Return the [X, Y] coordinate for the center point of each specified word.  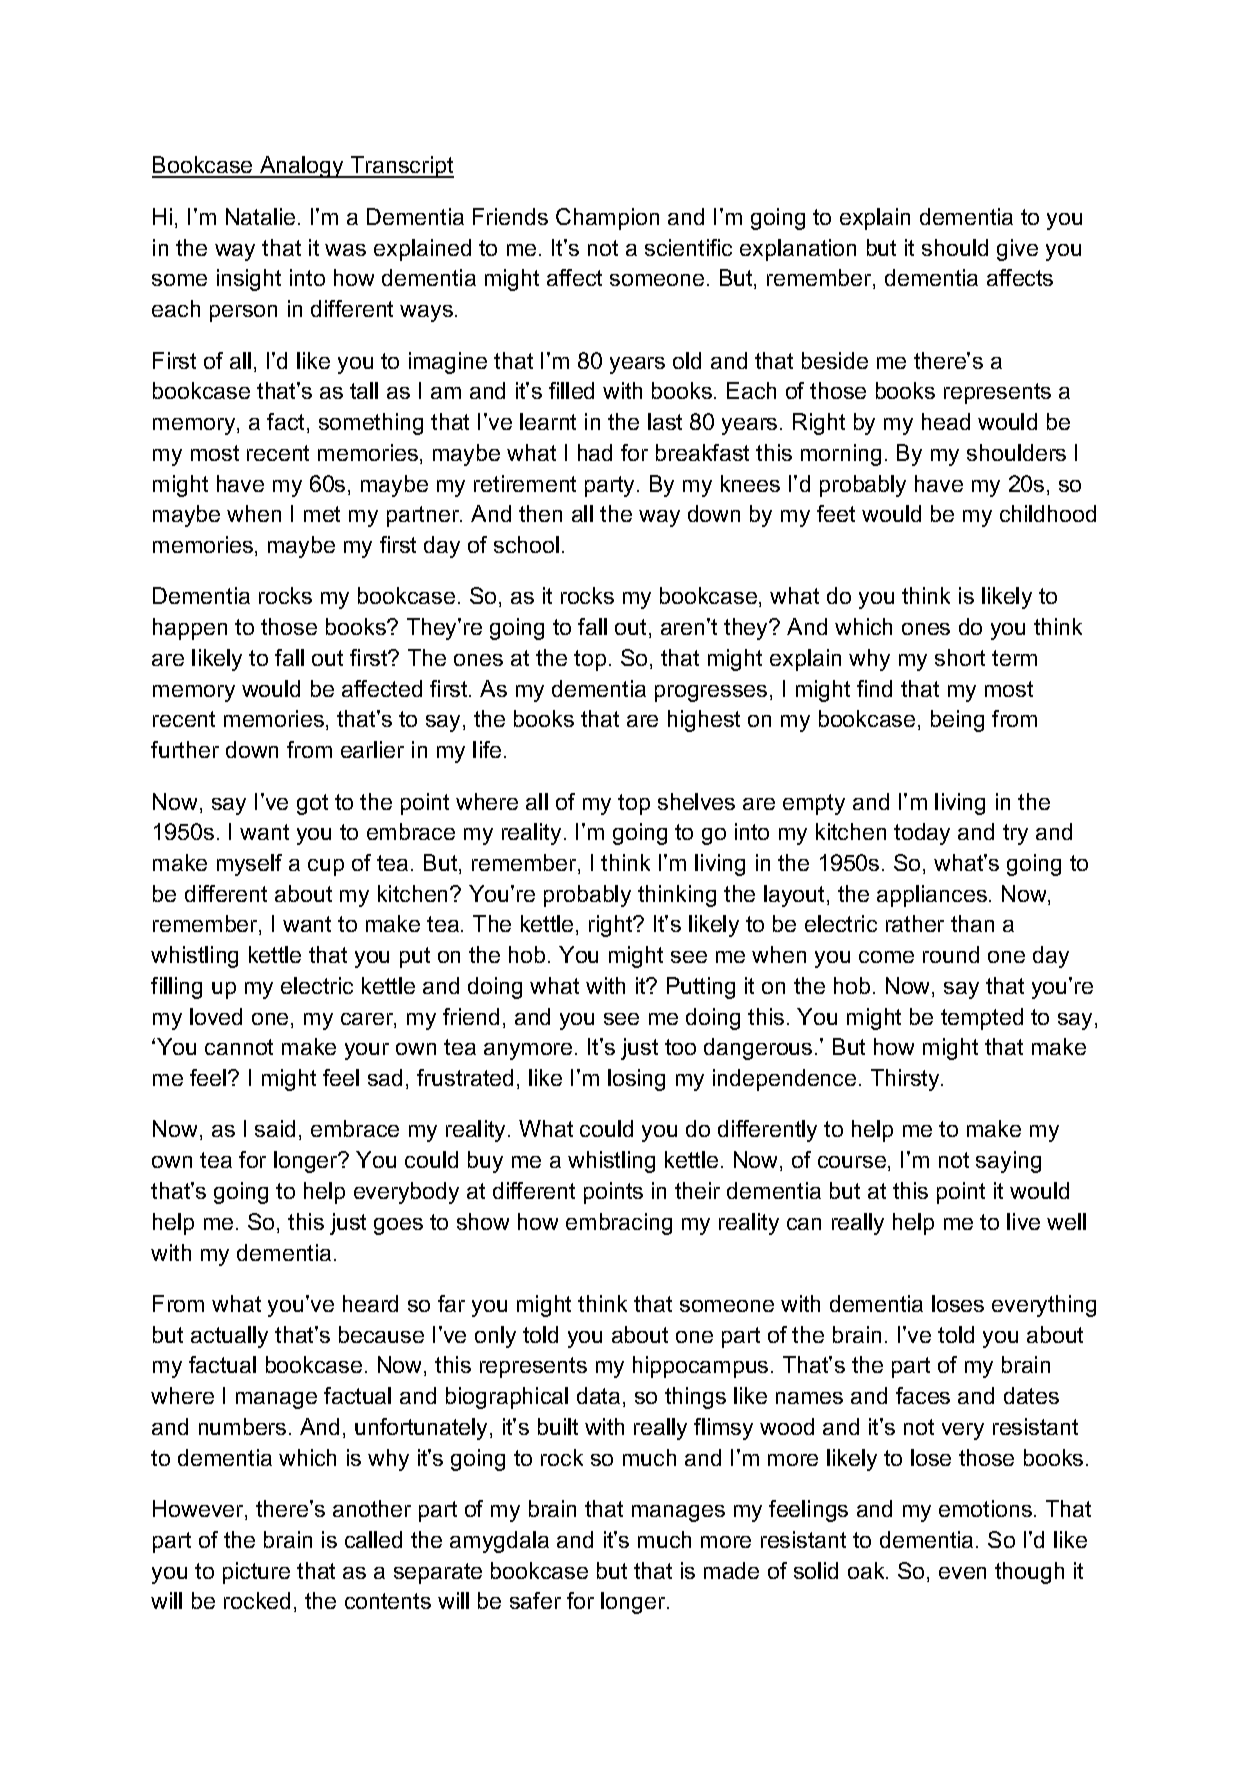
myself [249, 865]
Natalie [260, 216]
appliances [932, 896]
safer [535, 1600]
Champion [607, 219]
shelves [696, 801]
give [1017, 250]
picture [256, 1573]
